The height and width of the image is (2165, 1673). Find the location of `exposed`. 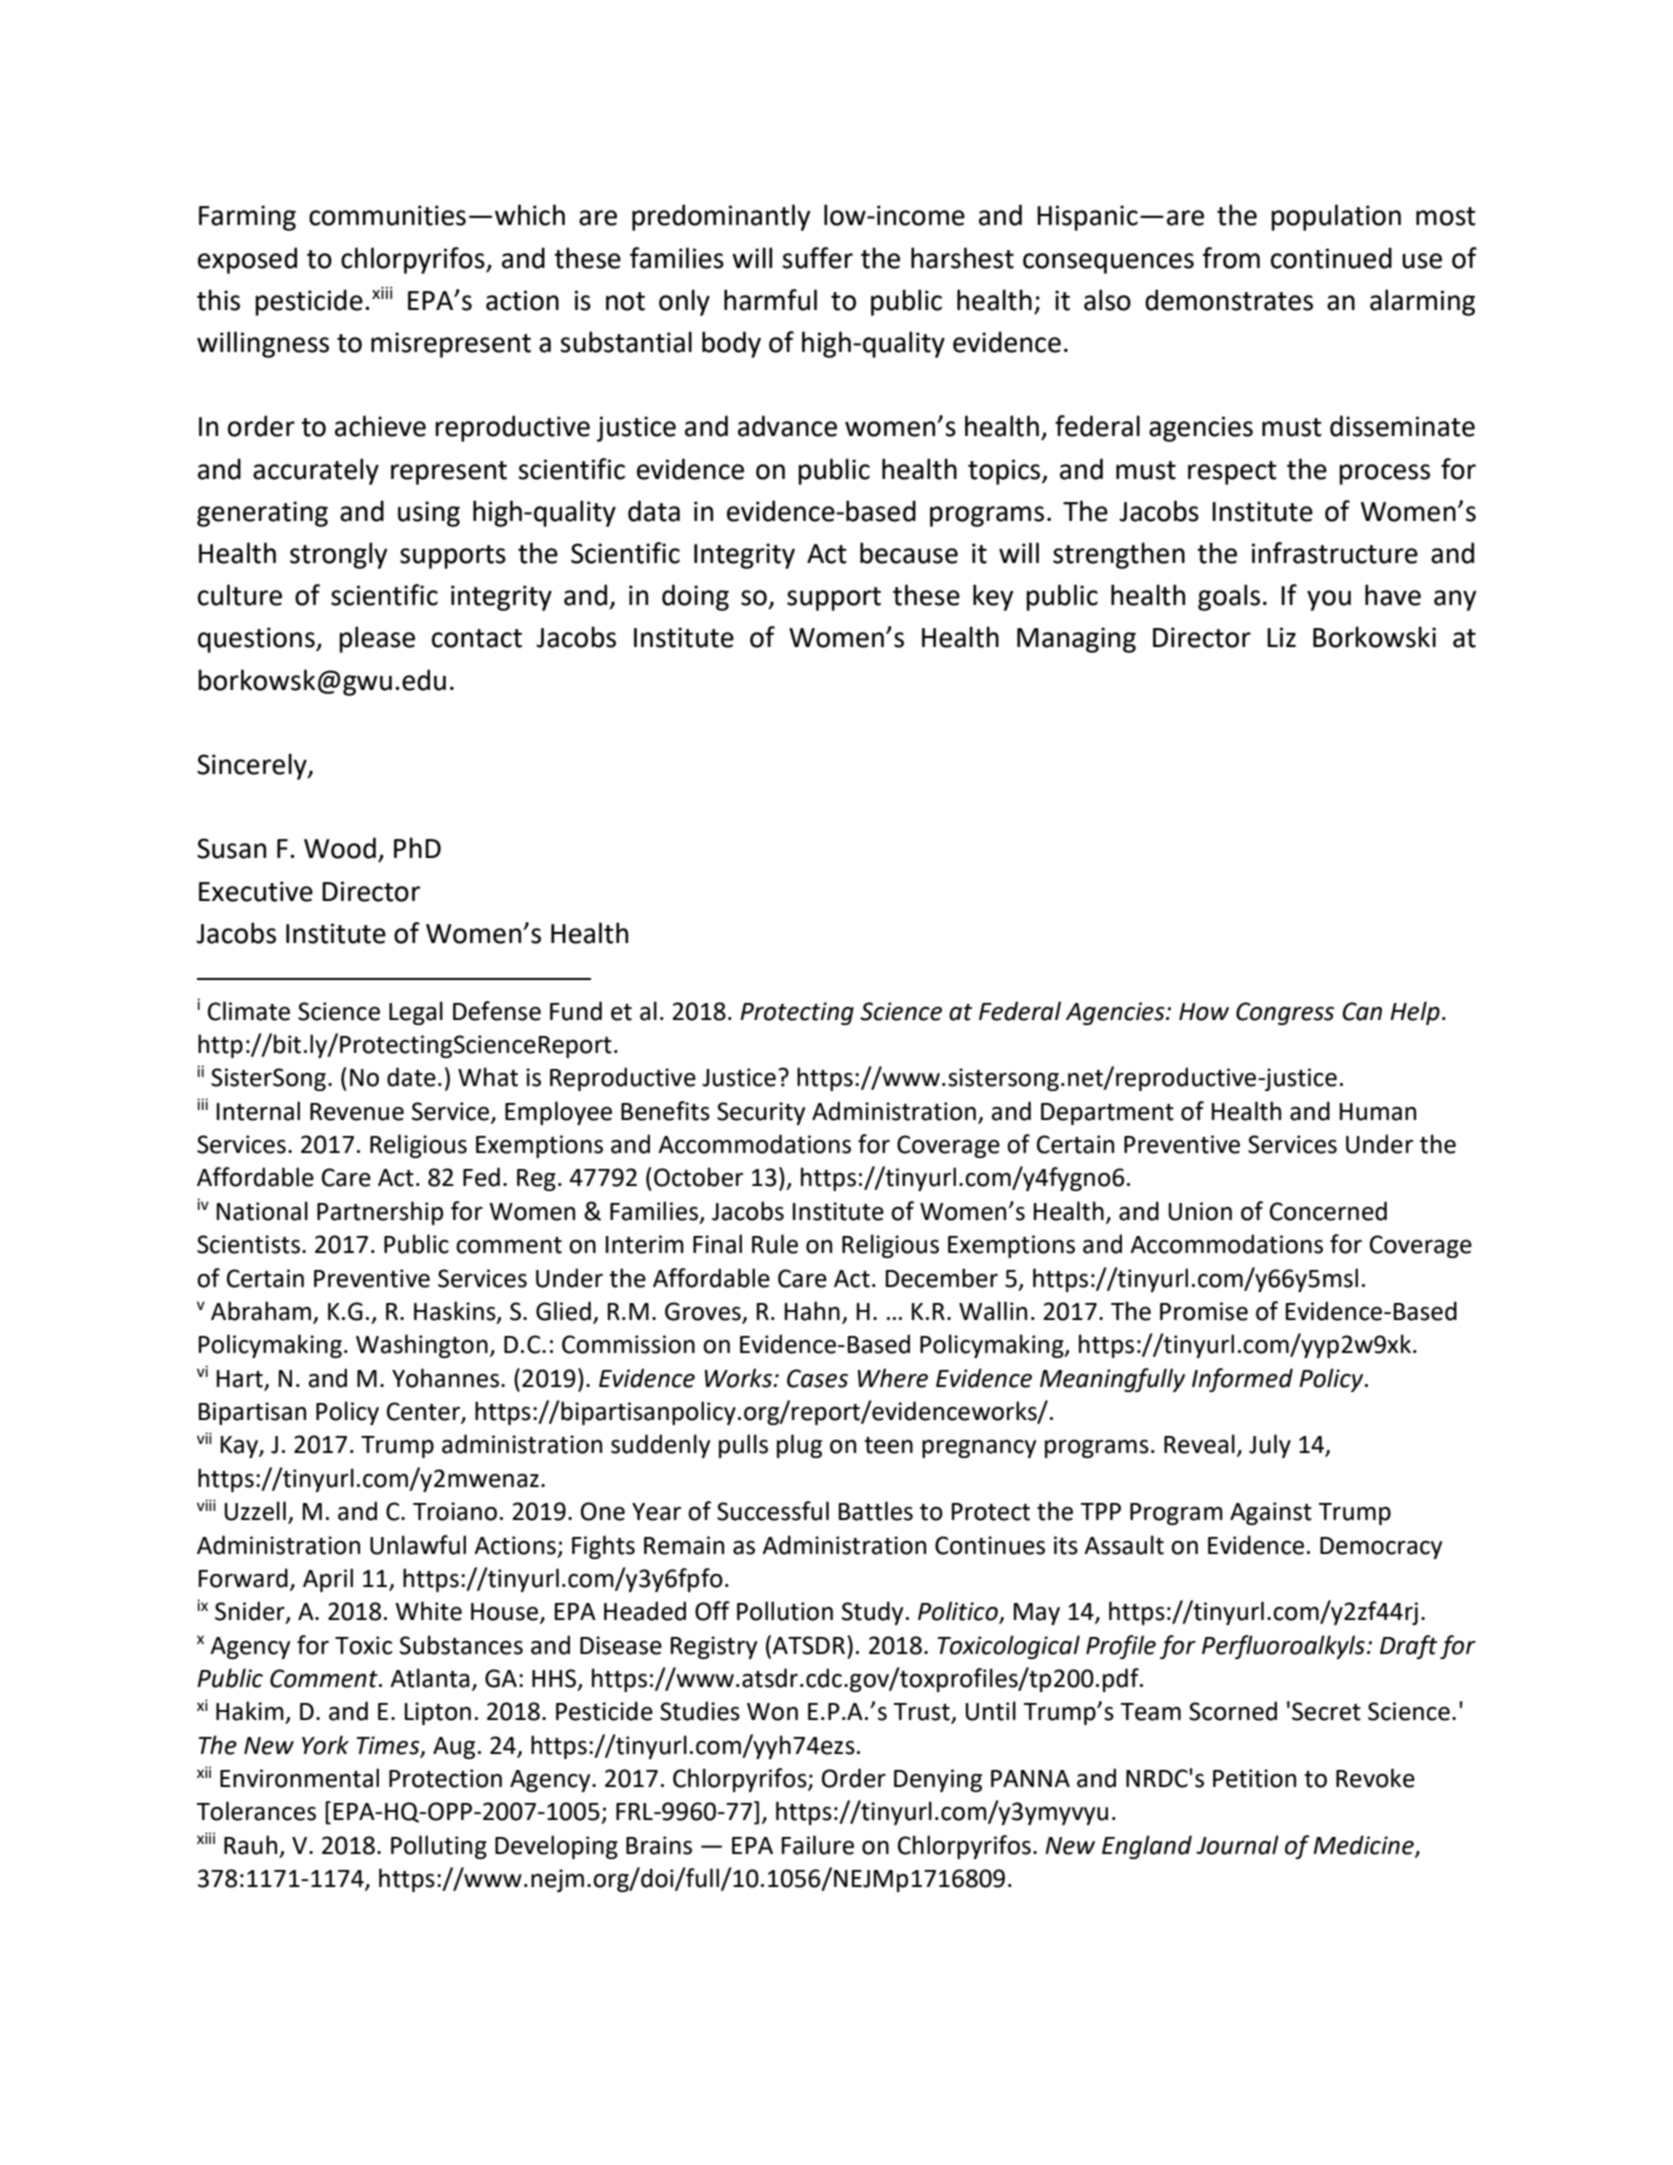

exposed is located at coordinates (247, 260).
